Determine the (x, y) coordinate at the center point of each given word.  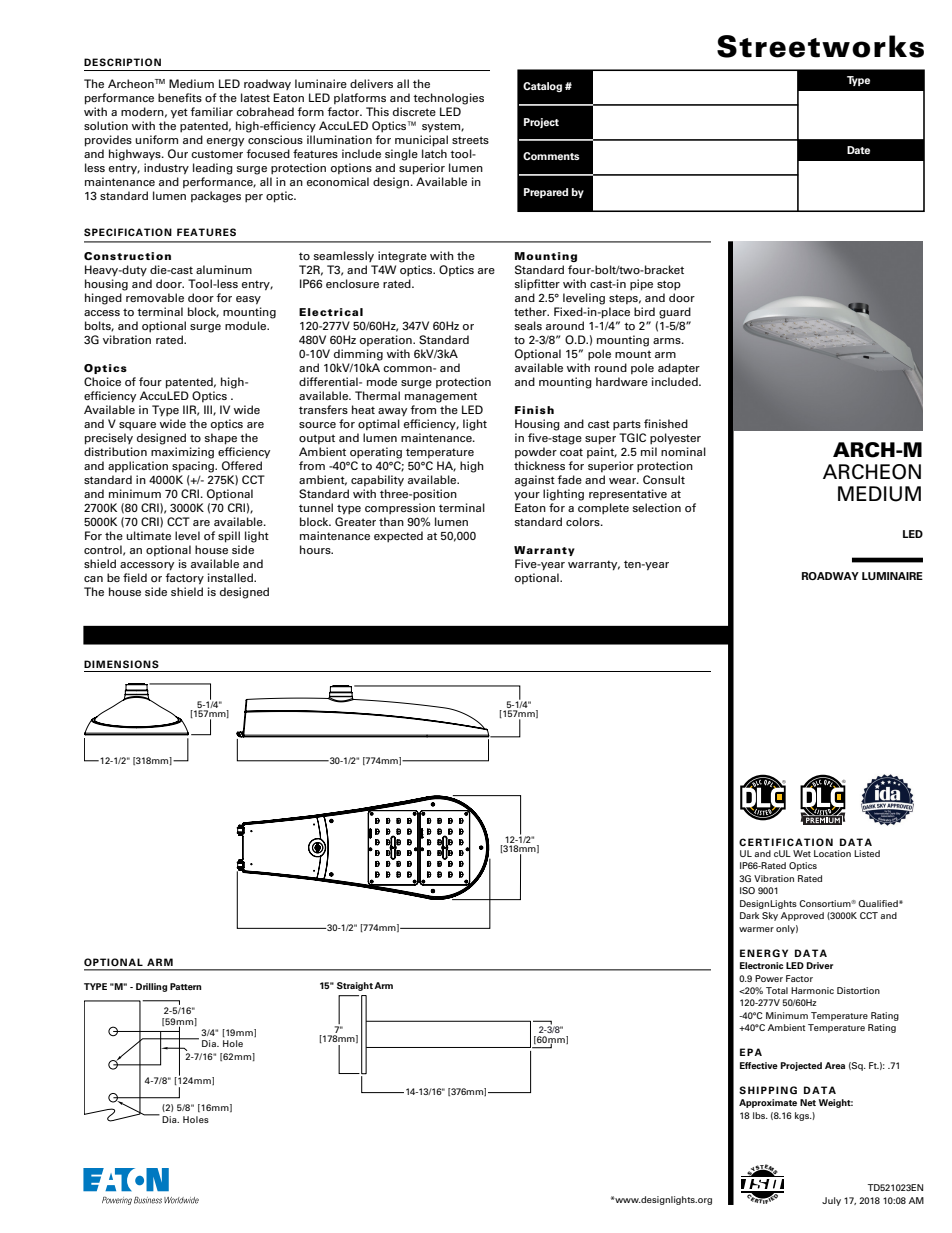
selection (657, 507)
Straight (355, 986)
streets (470, 140)
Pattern (185, 986)
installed (231, 577)
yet (179, 113)
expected (398, 537)
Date (858, 150)
